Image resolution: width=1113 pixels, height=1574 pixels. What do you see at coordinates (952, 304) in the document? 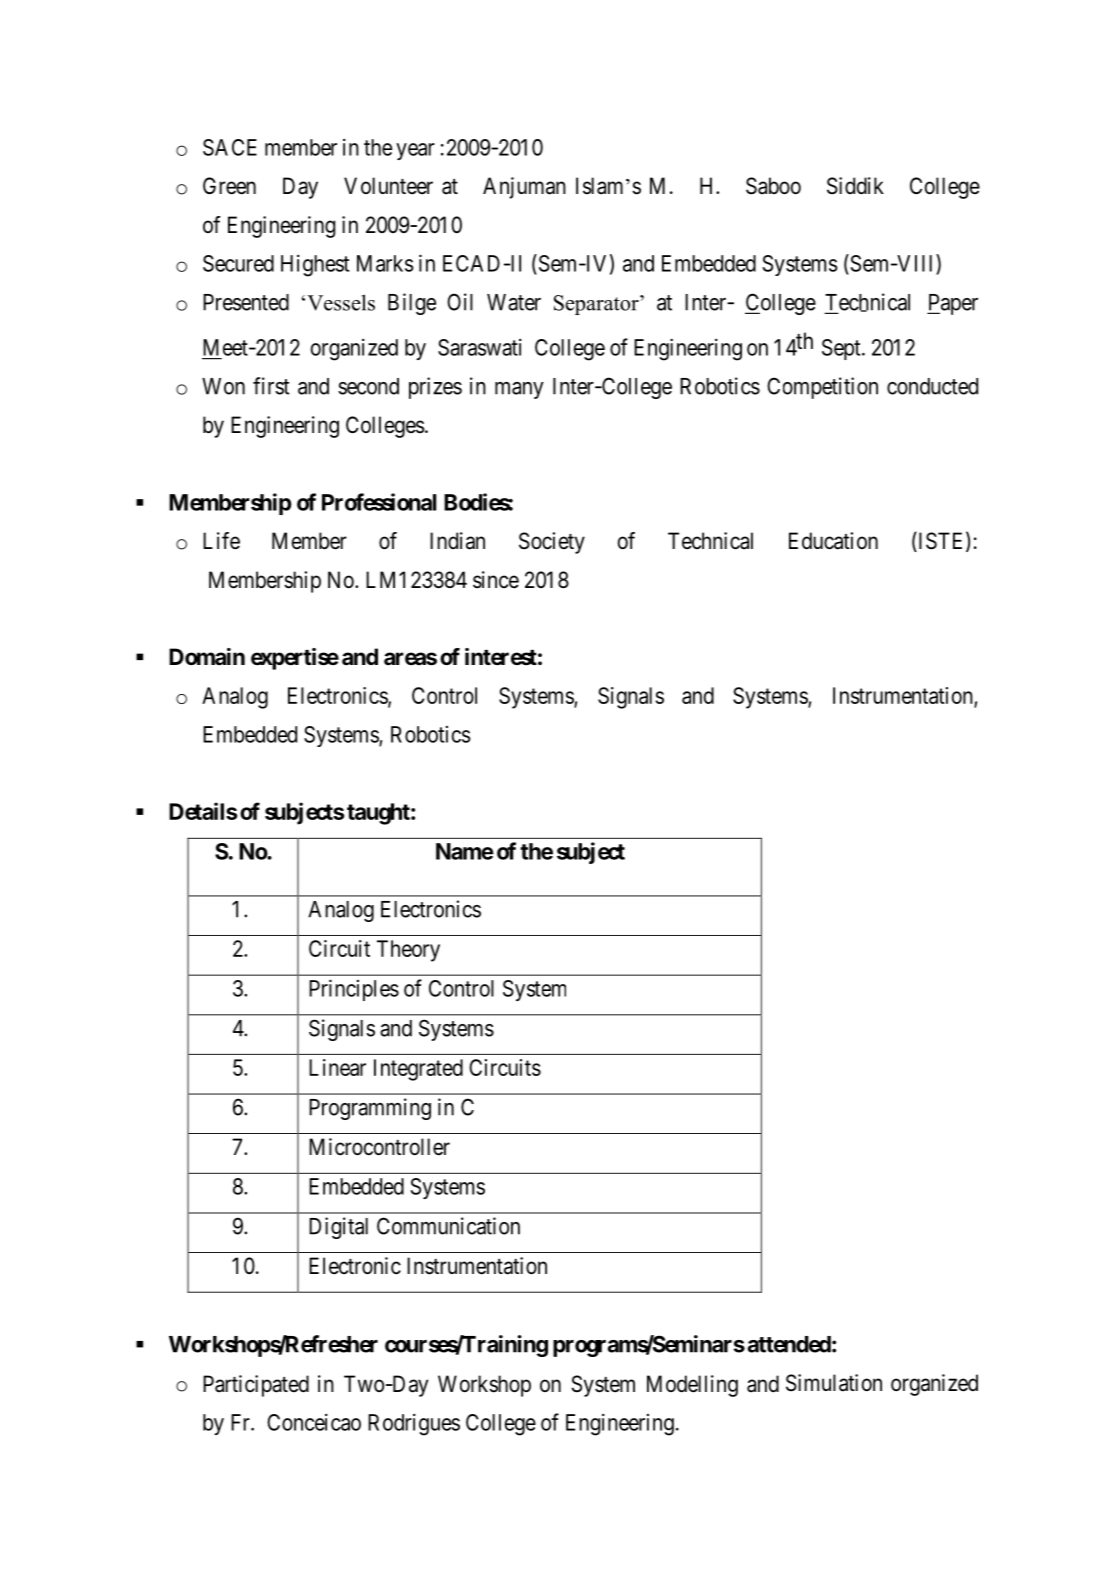
I see `Paper` at bounding box center [952, 304].
